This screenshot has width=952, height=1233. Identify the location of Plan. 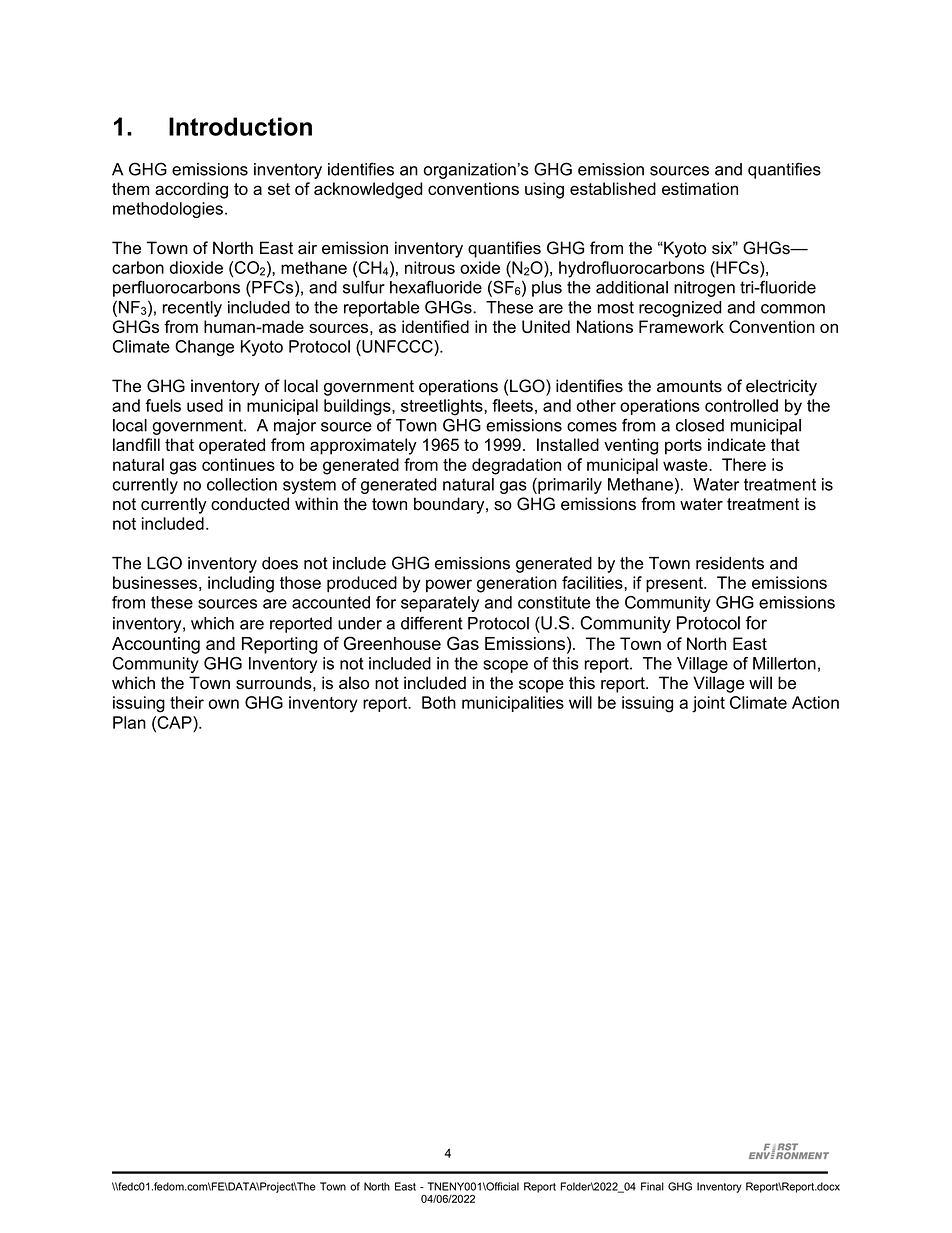
(129, 722).
